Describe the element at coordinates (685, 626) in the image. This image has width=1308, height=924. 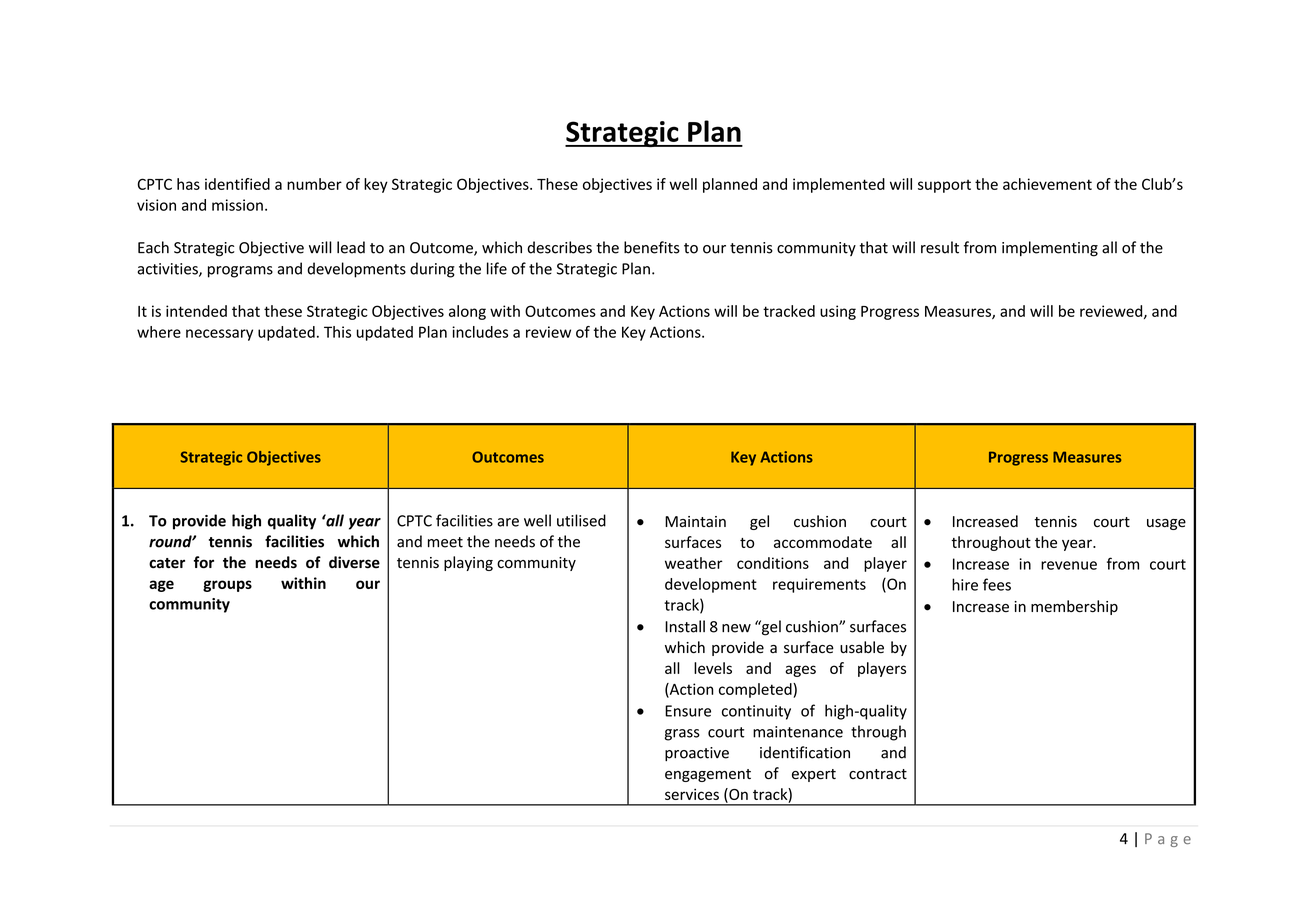
I see `Install` at that location.
